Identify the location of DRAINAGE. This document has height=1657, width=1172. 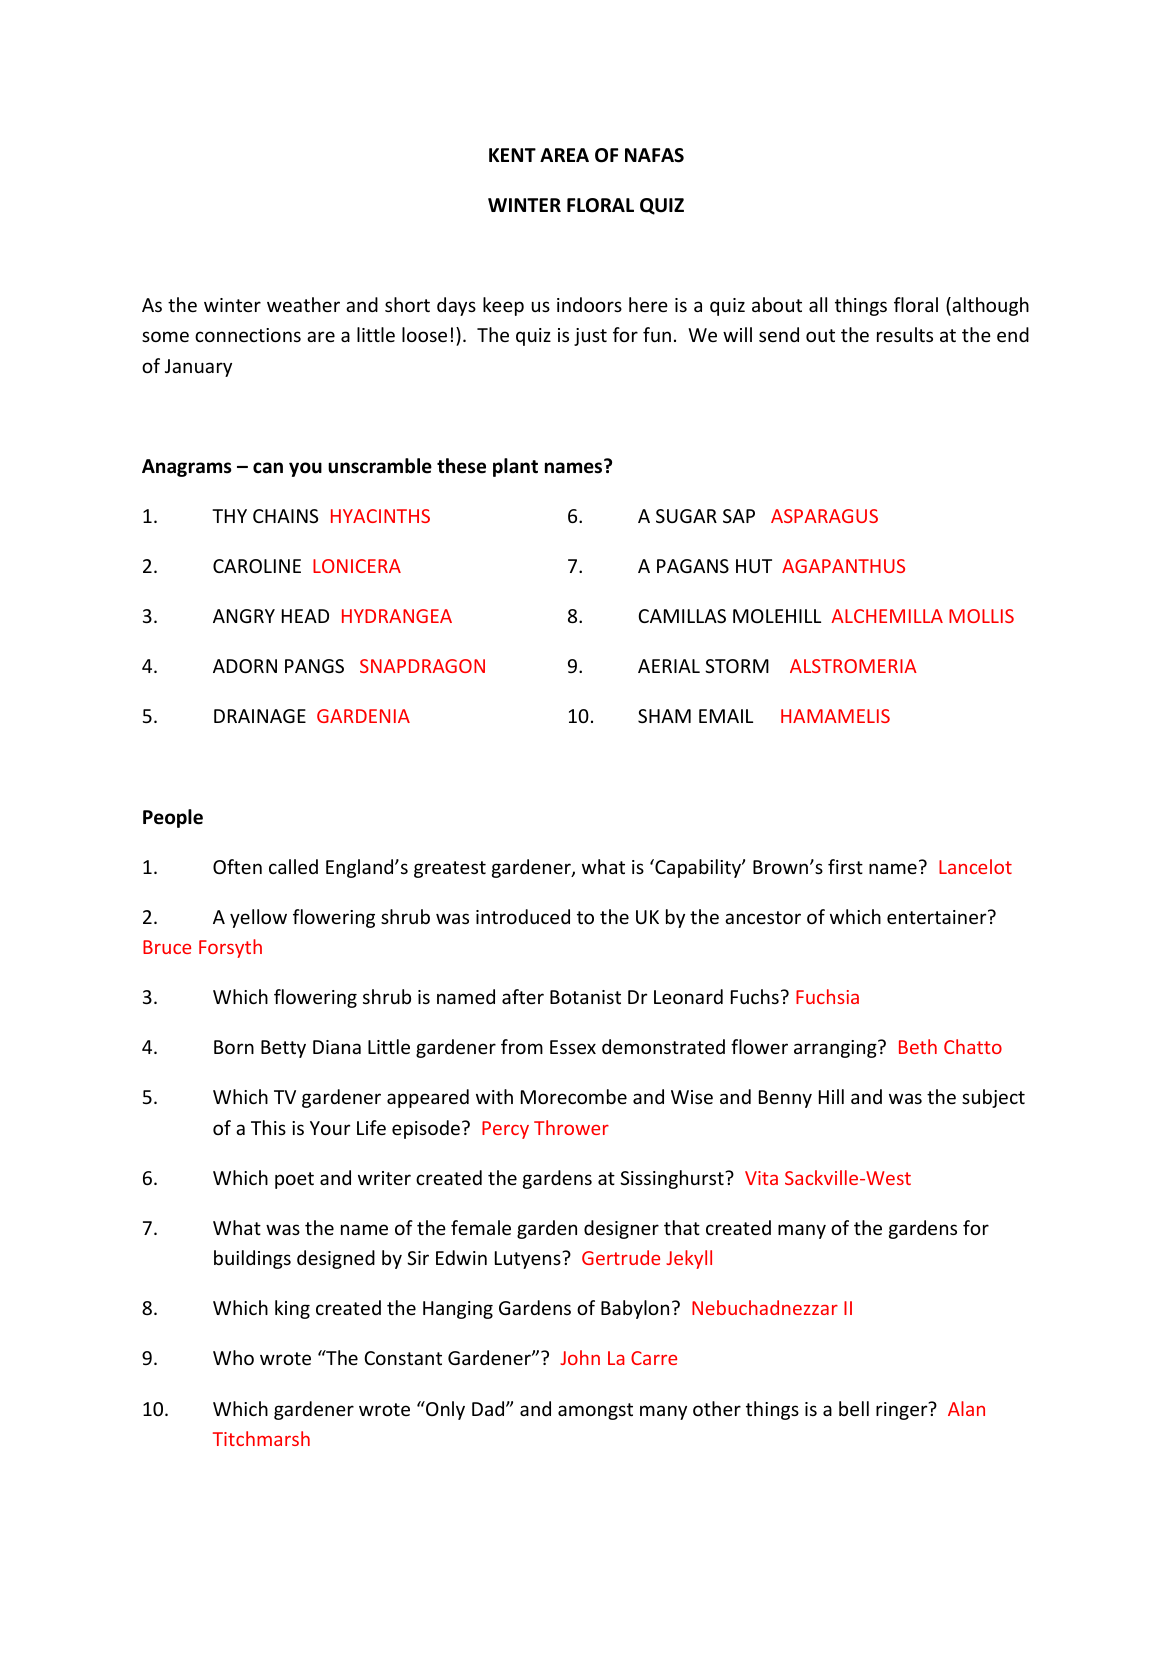
(260, 716).
